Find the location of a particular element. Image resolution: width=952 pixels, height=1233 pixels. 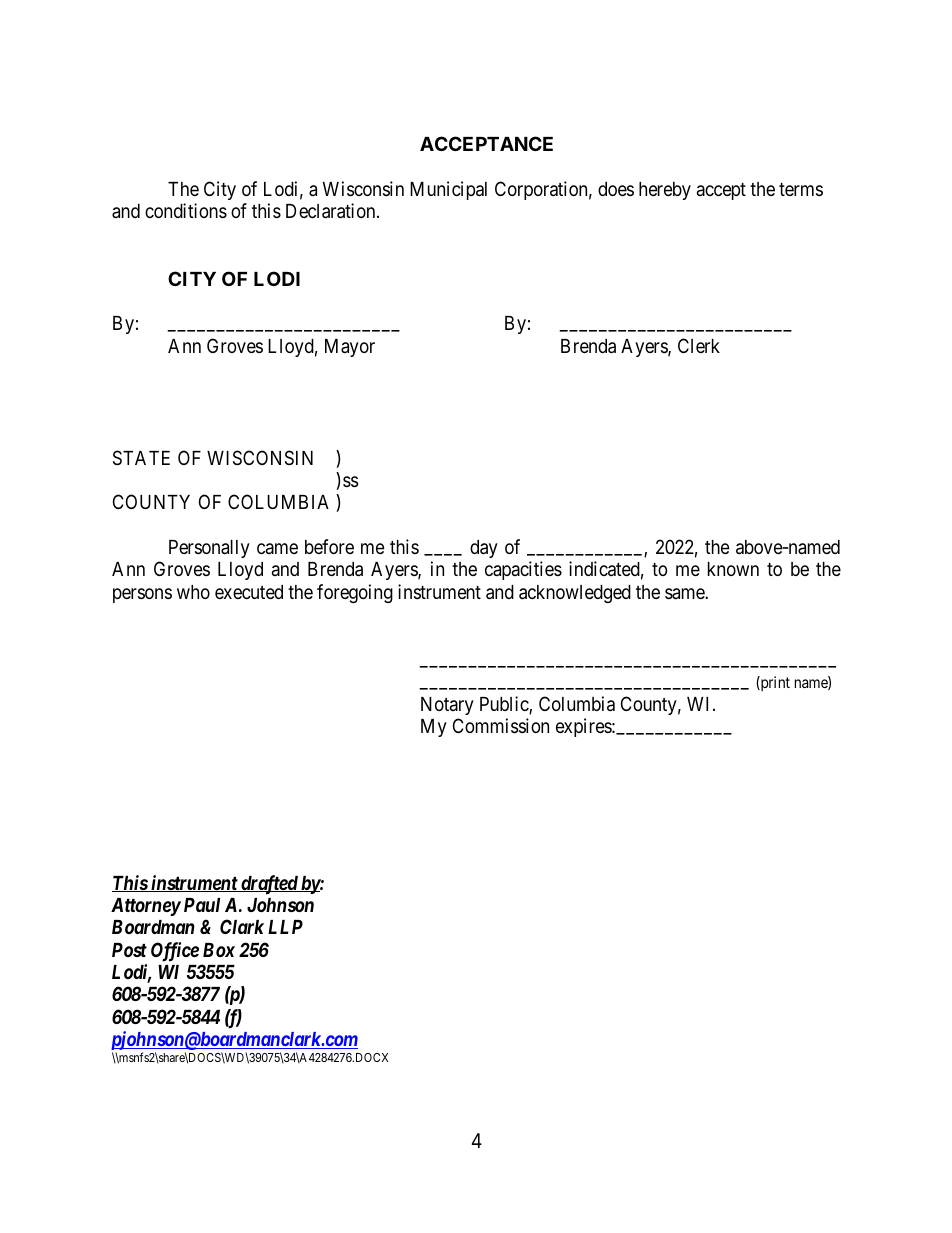

hereby is located at coordinates (665, 191).
